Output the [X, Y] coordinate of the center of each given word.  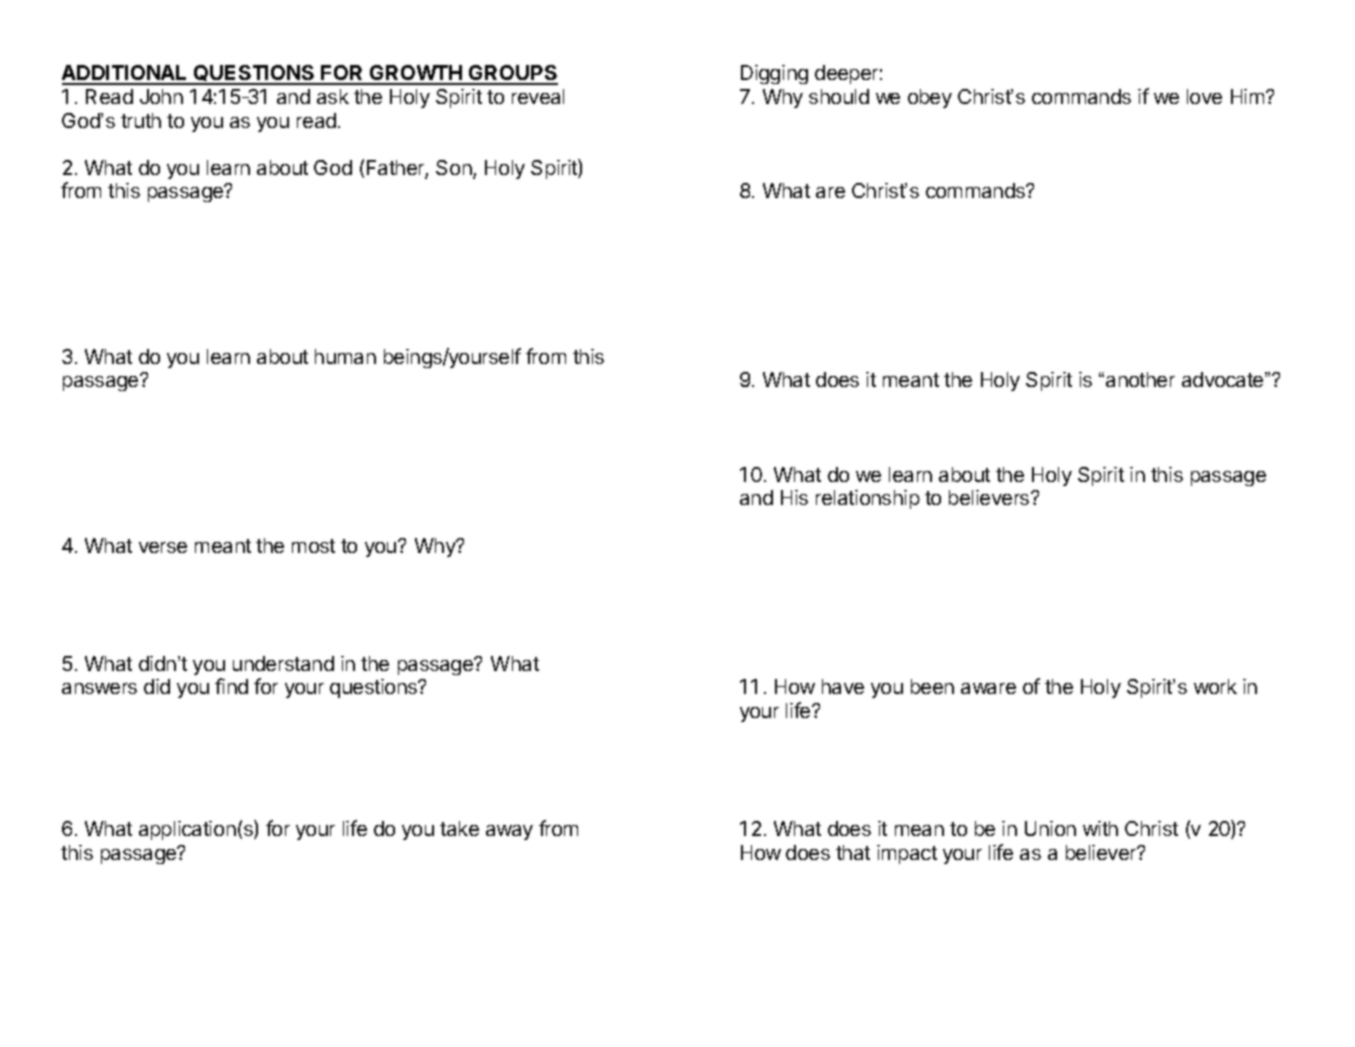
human [345, 356]
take [459, 828]
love [1204, 96]
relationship [868, 499]
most [313, 546]
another [1140, 379]
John [161, 96]
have [843, 686]
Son [455, 169]
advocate [1224, 379]
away [509, 832]
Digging [774, 74]
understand [283, 663]
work [1215, 686]
